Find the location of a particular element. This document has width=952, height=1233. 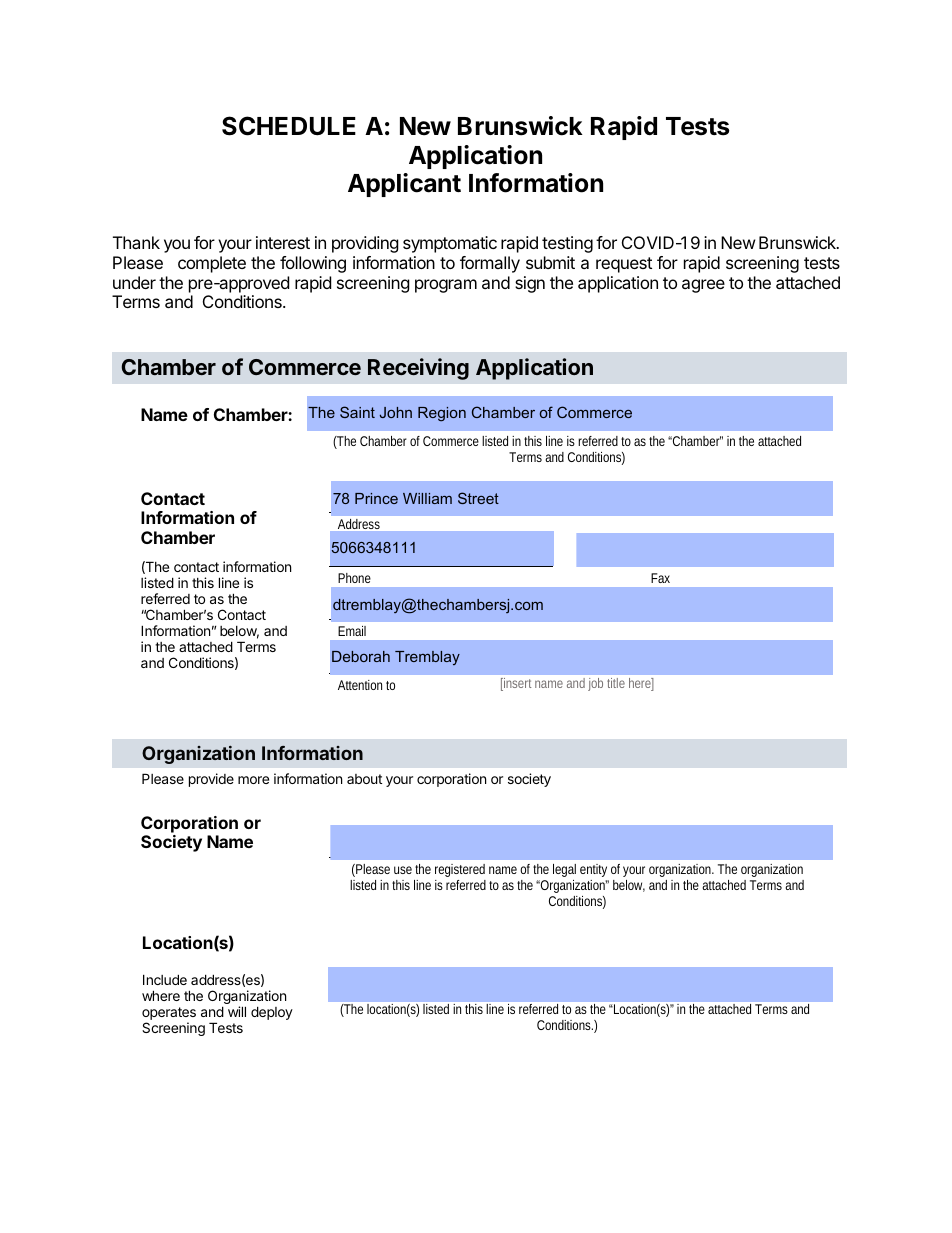

Fax is located at coordinates (660, 578).
